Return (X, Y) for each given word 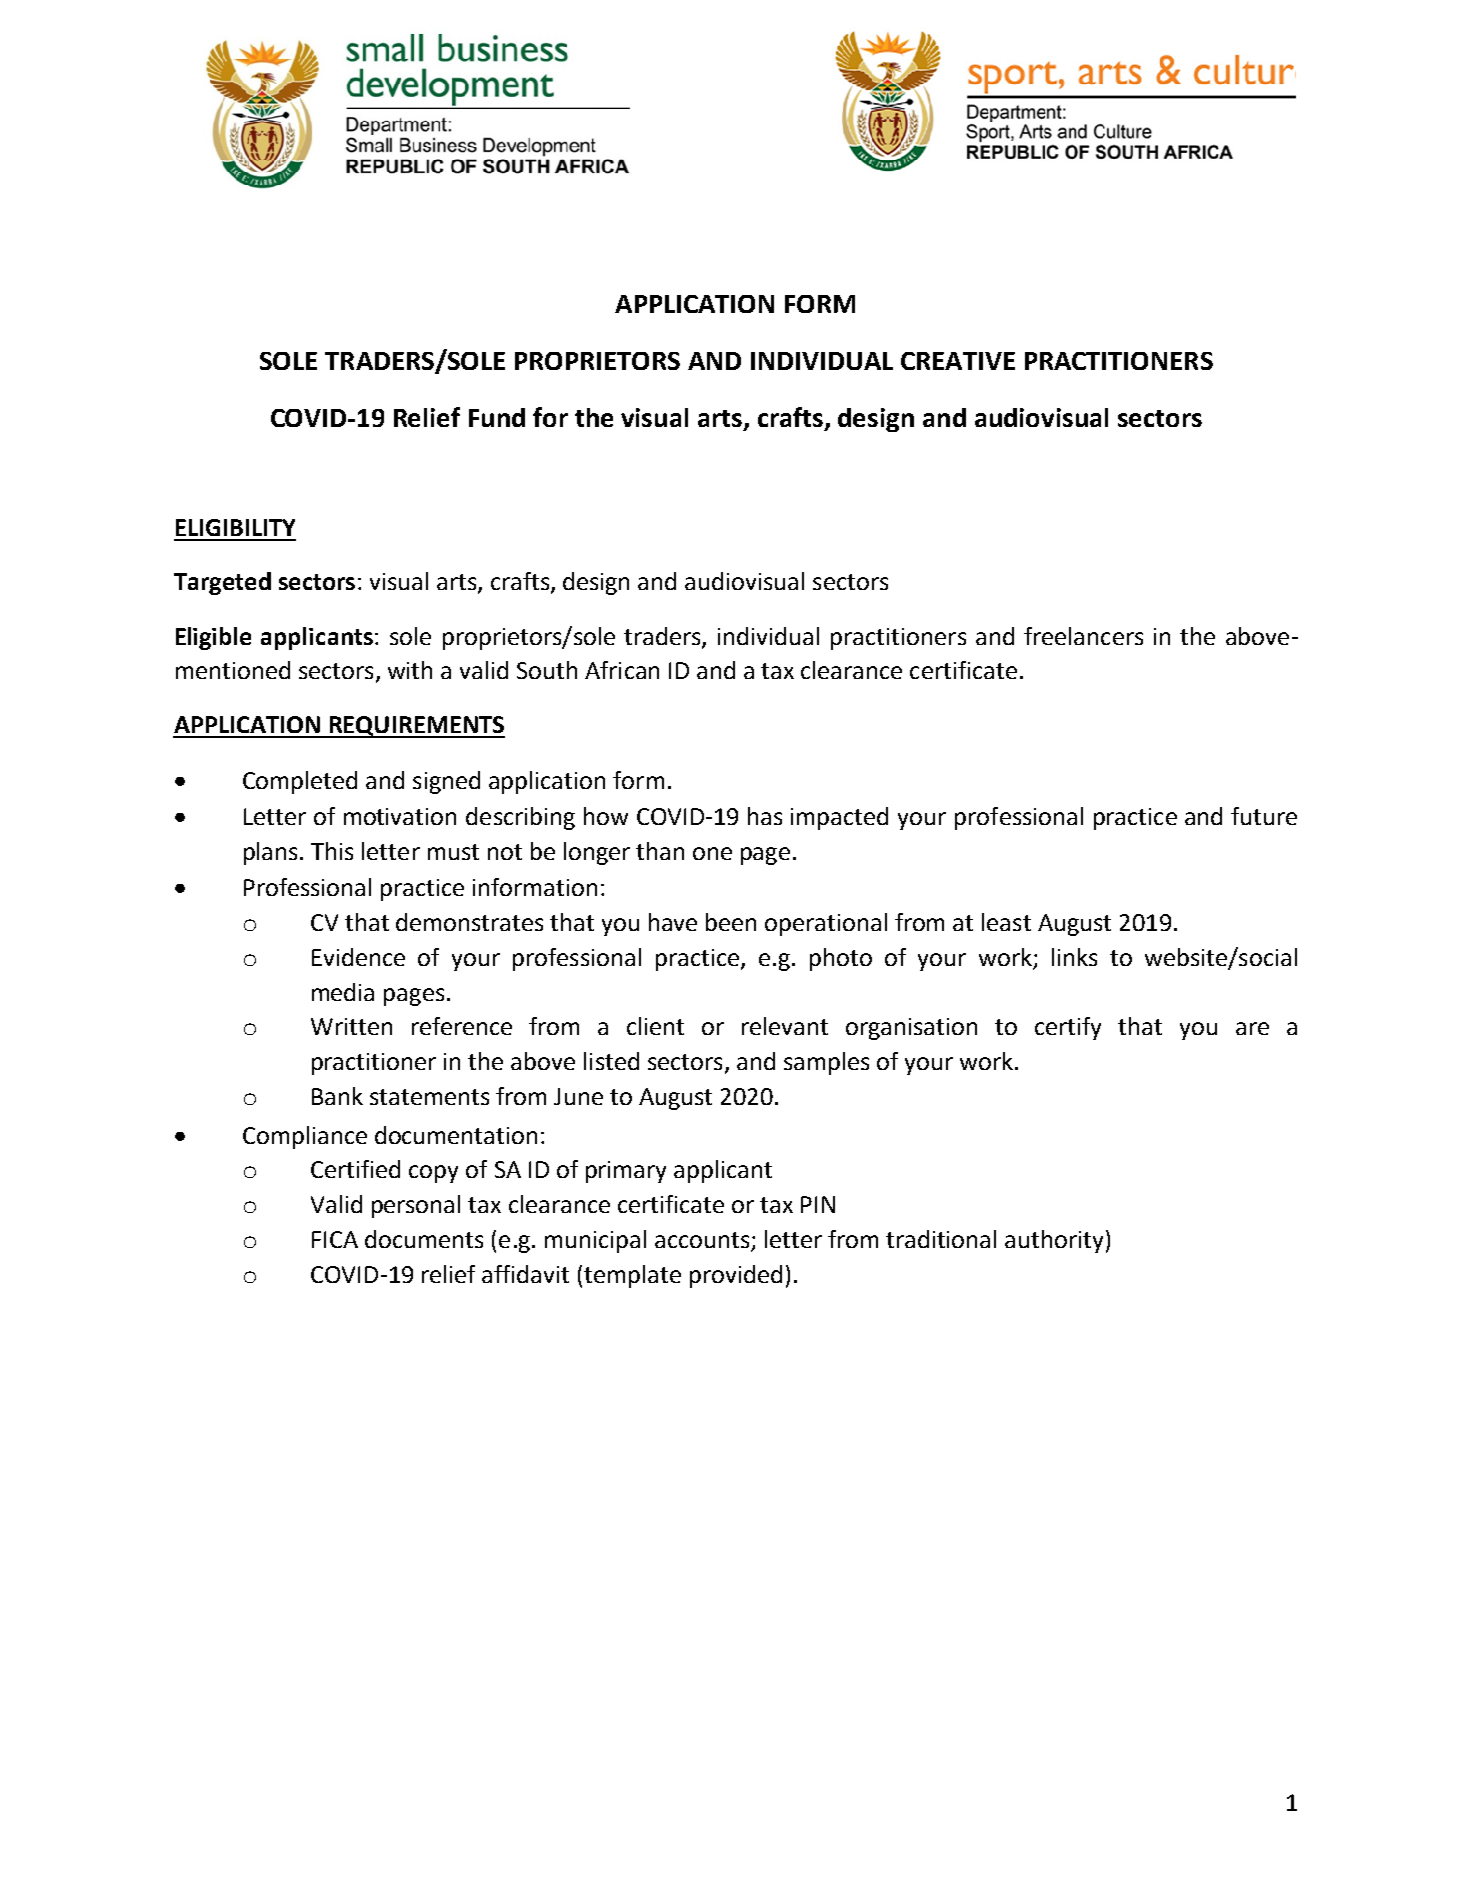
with (410, 670)
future (1264, 816)
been (731, 922)
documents (424, 1239)
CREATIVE (958, 361)
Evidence (358, 957)
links (1074, 957)
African (622, 670)
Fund (497, 417)
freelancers (1083, 636)
